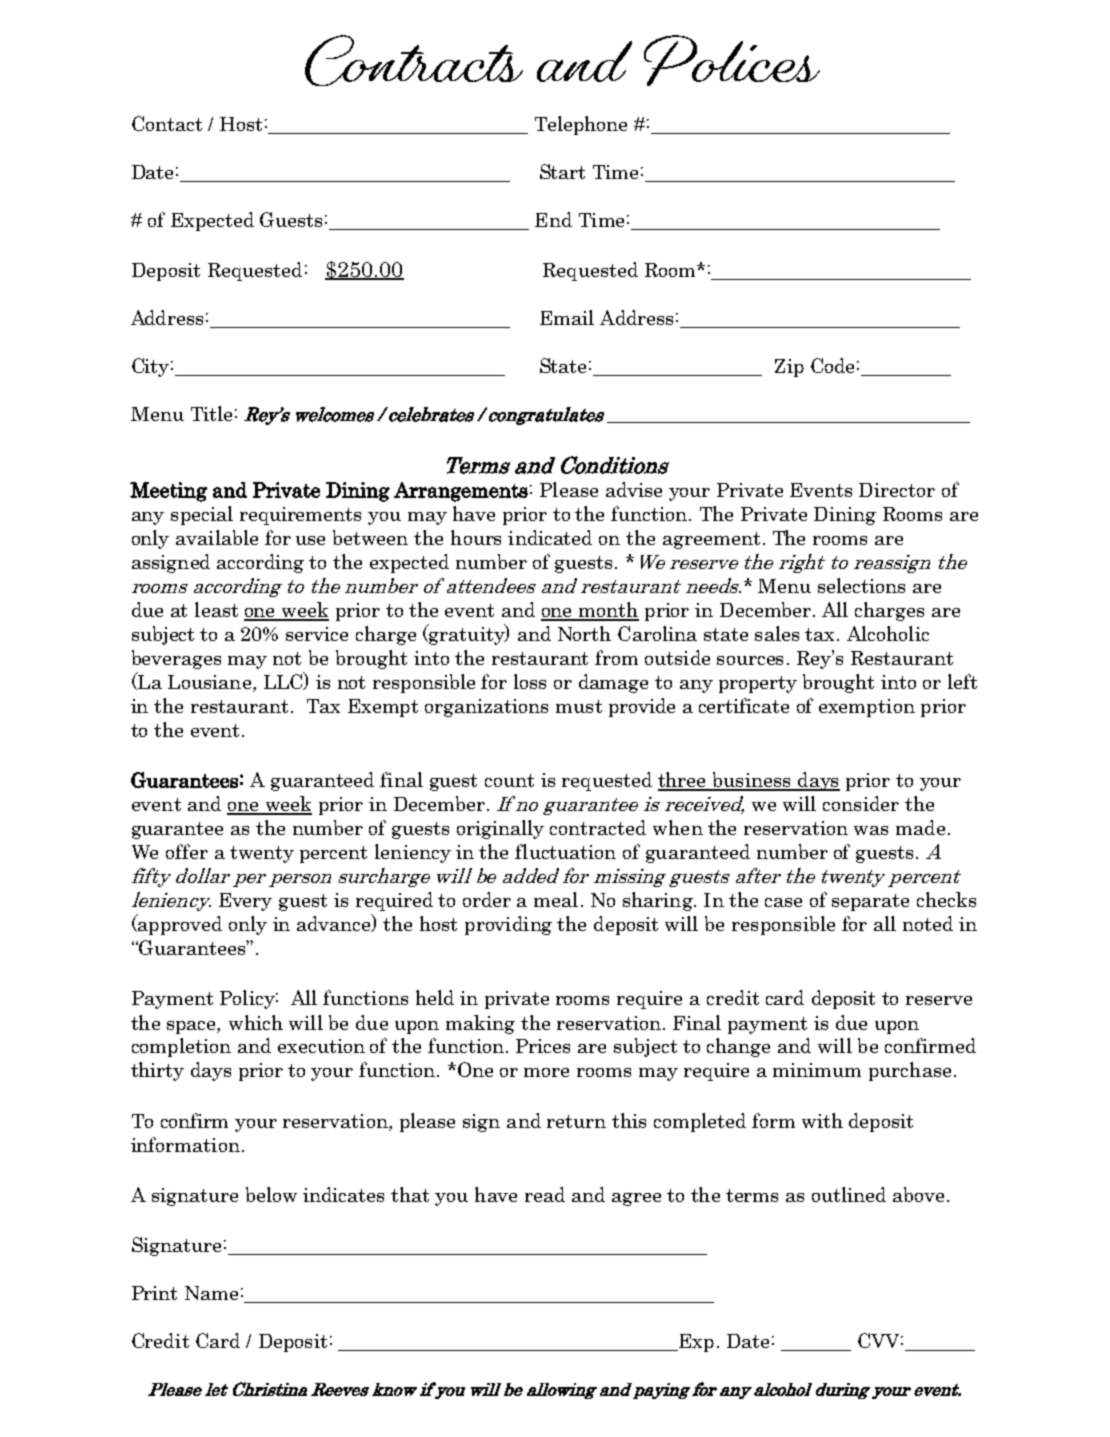  I want to click on meal, so click(556, 899).
